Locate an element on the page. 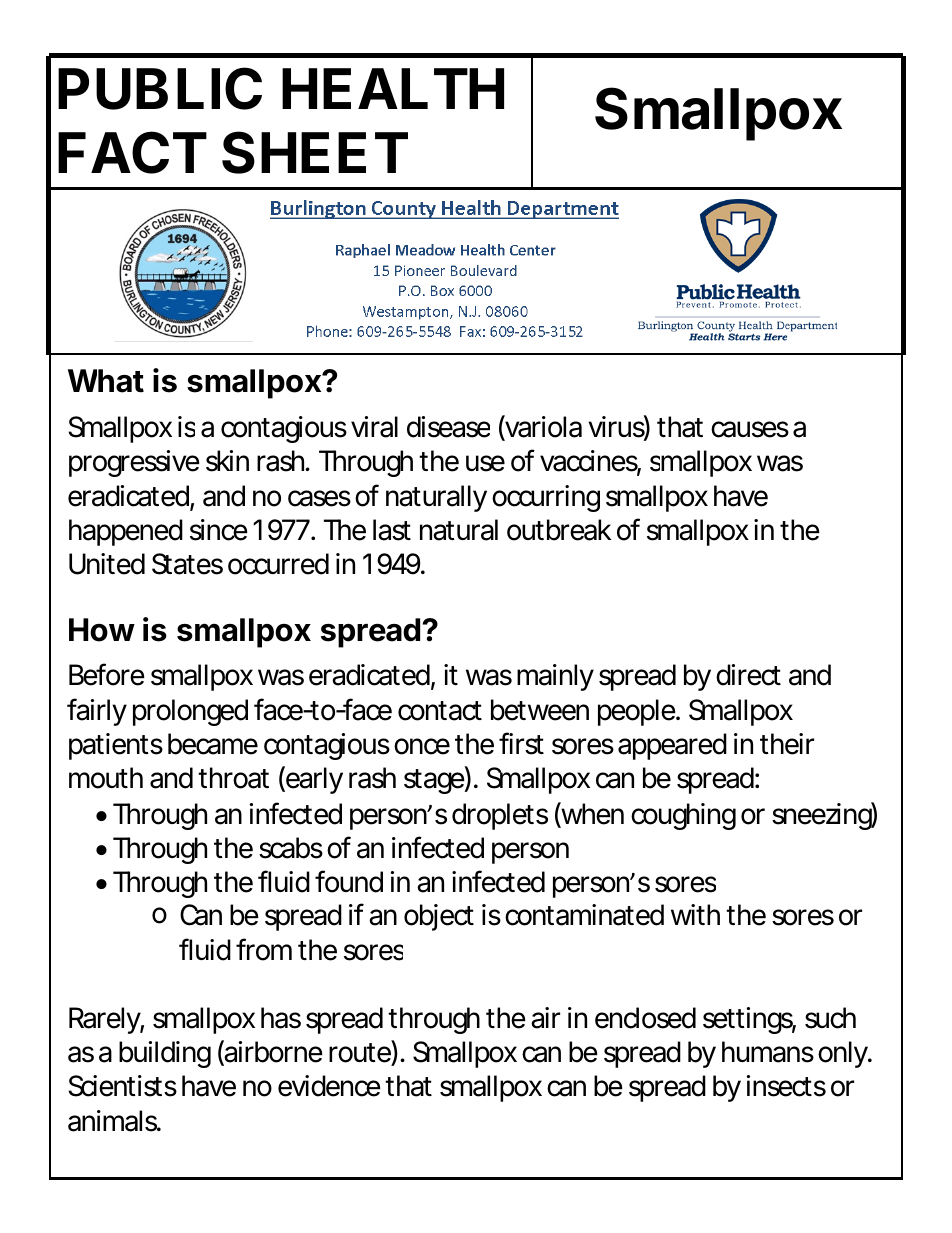  viral is located at coordinates (374, 427).
